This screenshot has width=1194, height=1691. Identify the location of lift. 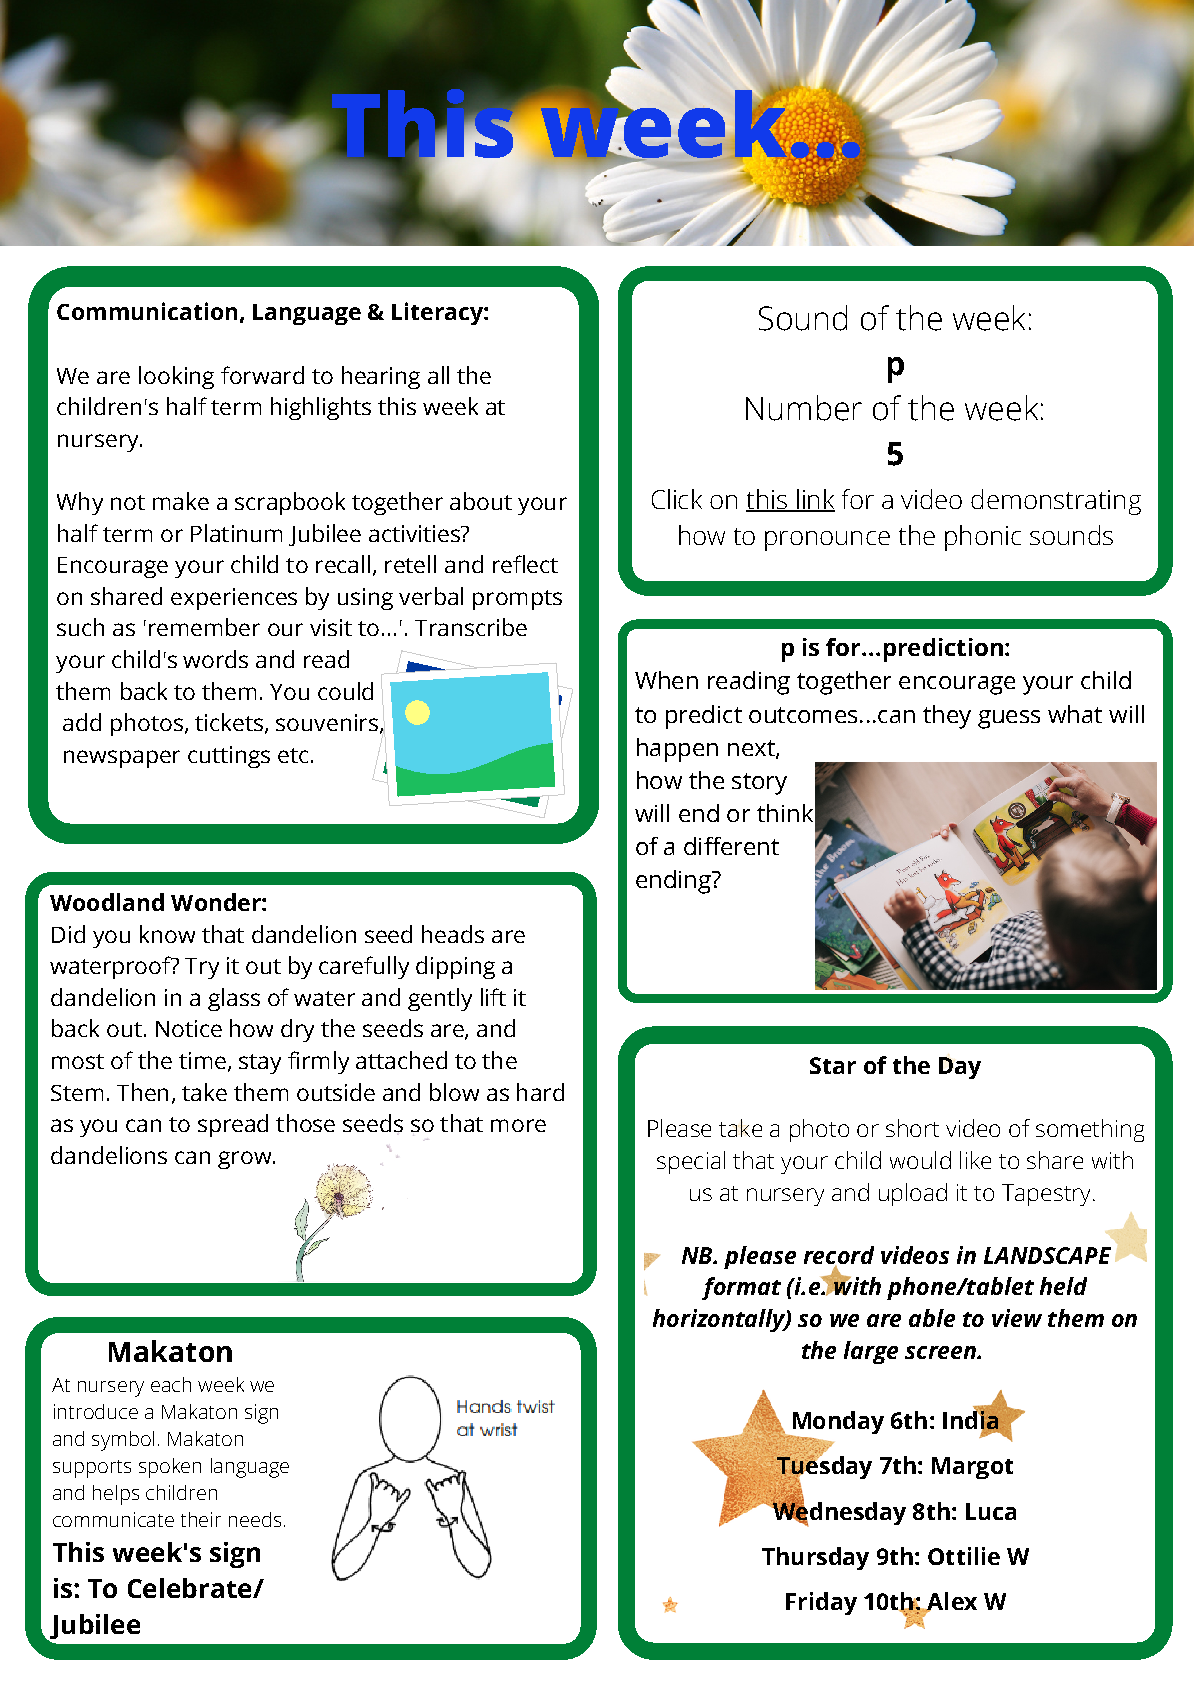
(493, 997).
